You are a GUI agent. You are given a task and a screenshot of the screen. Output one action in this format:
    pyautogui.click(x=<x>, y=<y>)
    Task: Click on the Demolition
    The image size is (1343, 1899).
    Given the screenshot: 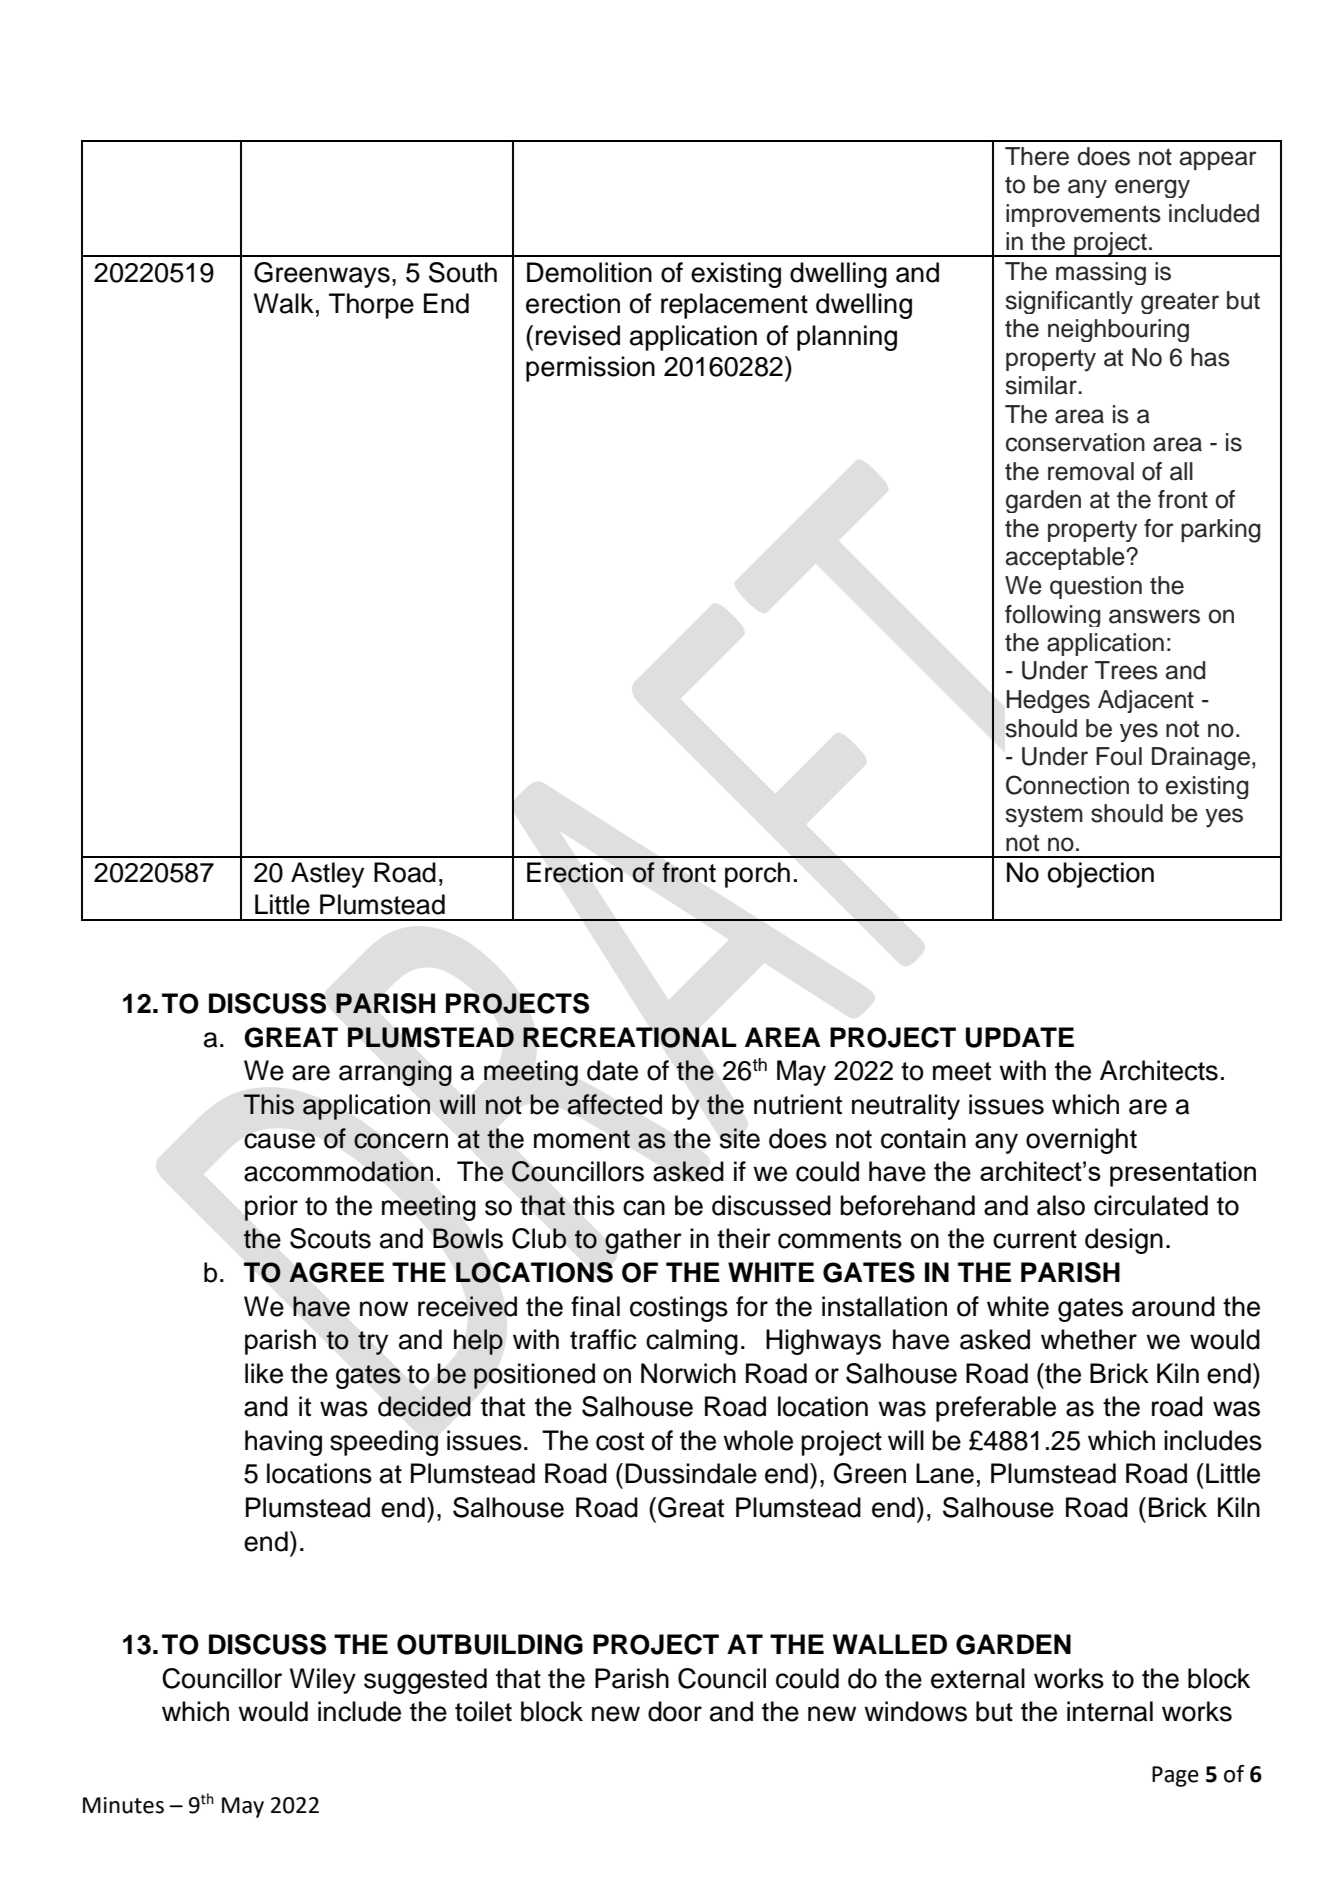 What is the action you would take?
    pyautogui.click(x=589, y=272)
